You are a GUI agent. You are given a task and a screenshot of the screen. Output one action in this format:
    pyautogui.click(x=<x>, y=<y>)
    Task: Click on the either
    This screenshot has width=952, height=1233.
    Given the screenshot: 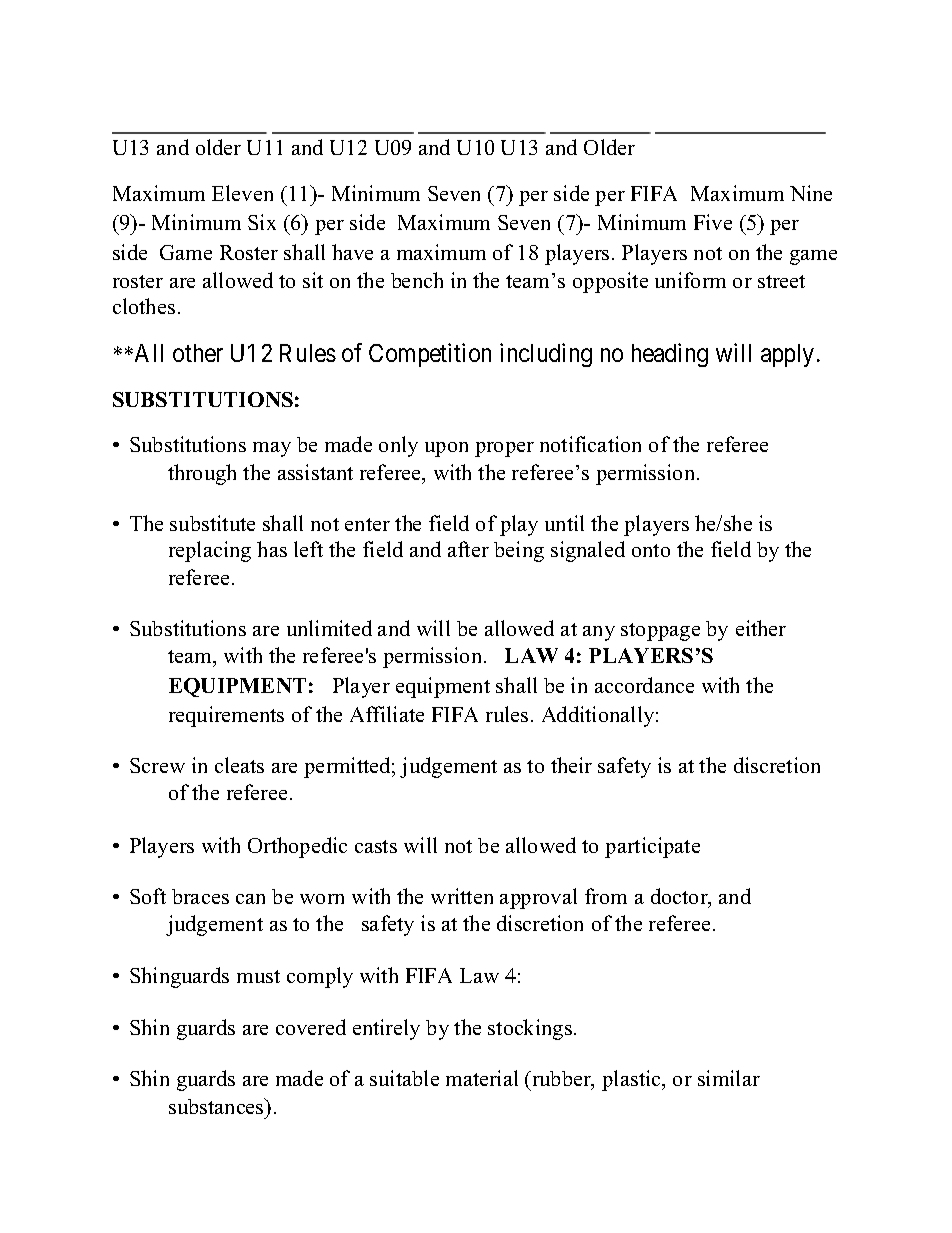 What is the action you would take?
    pyautogui.click(x=761, y=628)
